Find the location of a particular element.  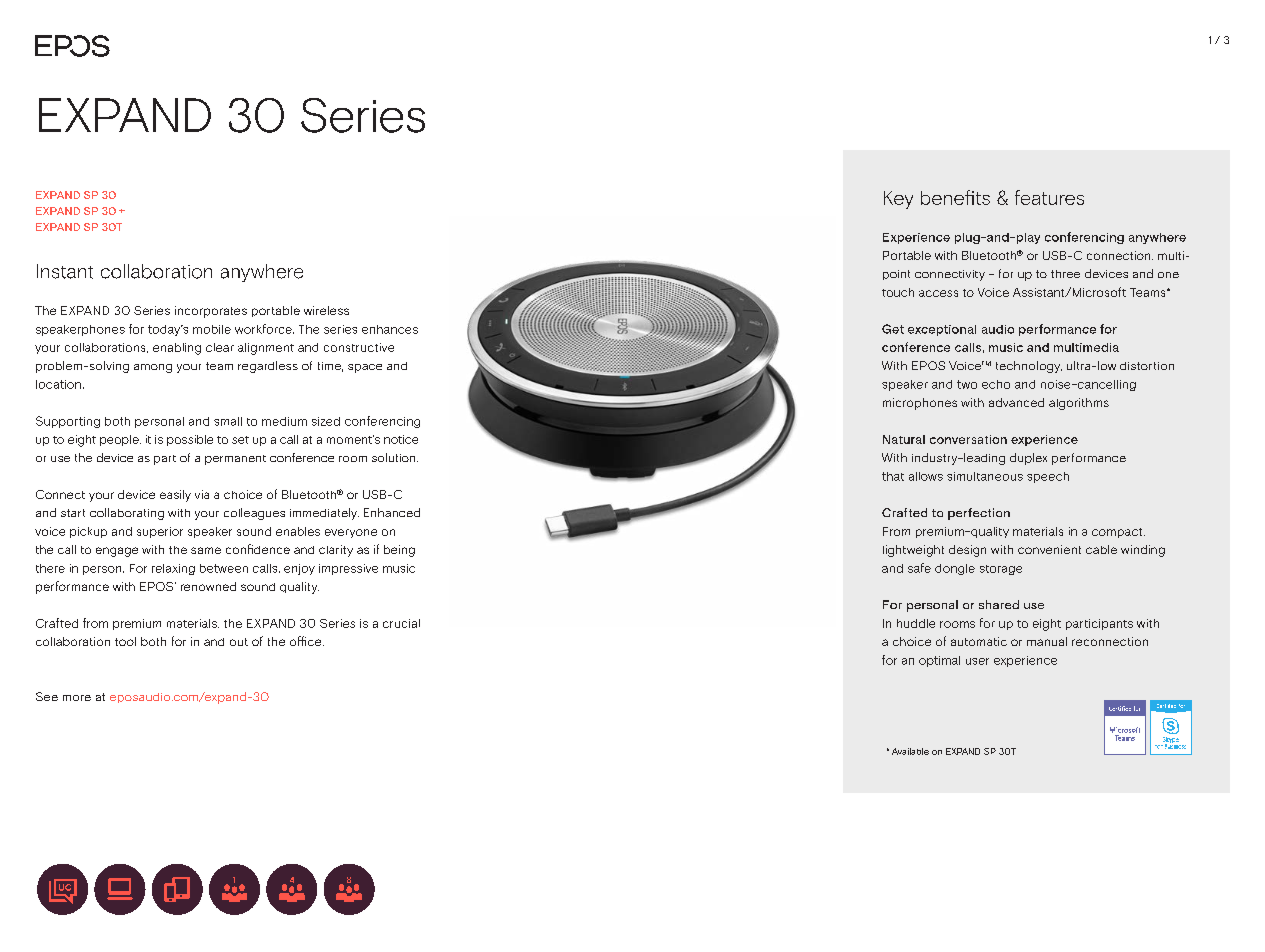

solution is located at coordinates (395, 457).
